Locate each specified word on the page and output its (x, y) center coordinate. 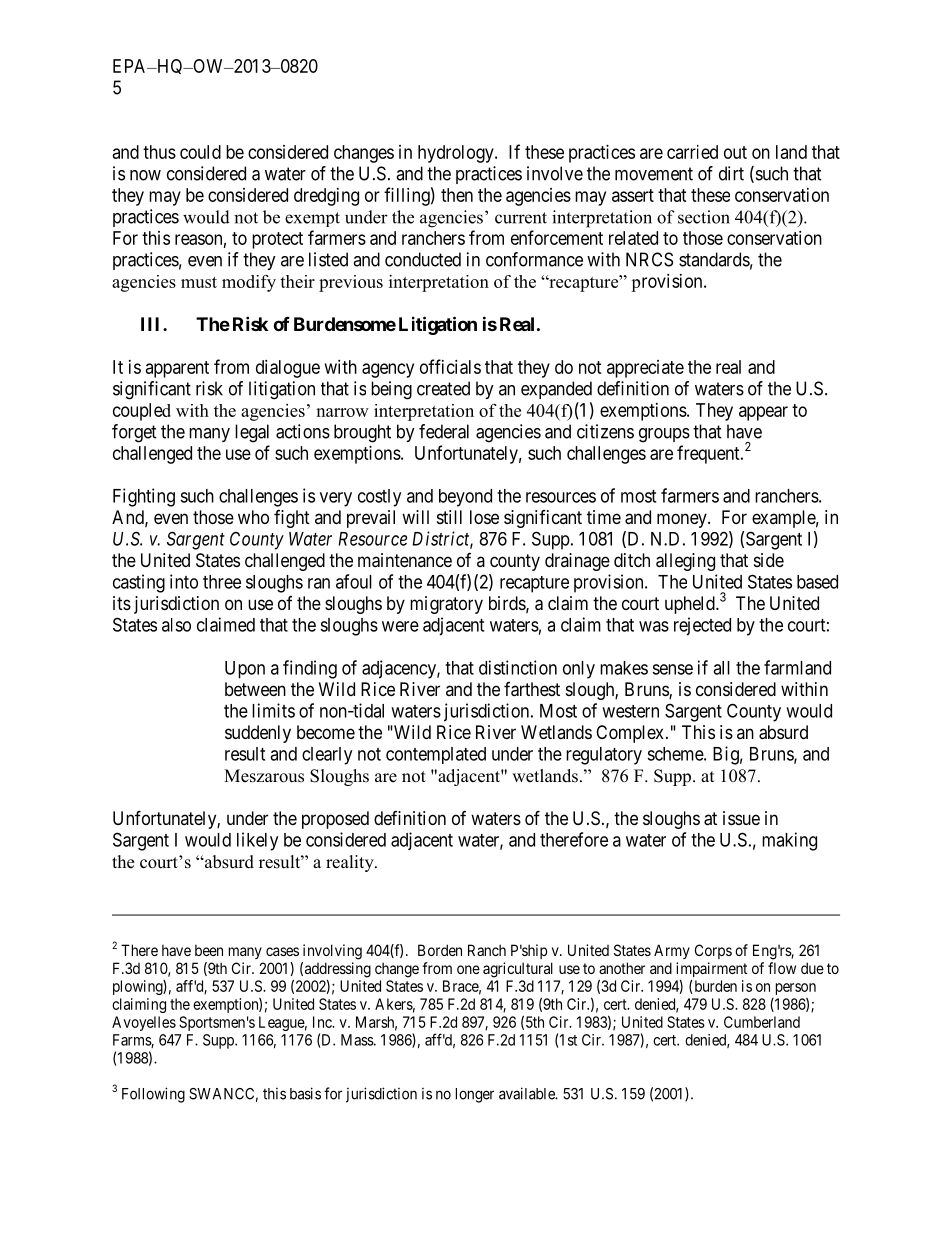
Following (153, 1095)
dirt (731, 173)
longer (475, 1095)
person (796, 989)
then (457, 195)
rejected (702, 626)
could (200, 152)
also (176, 625)
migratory (446, 605)
